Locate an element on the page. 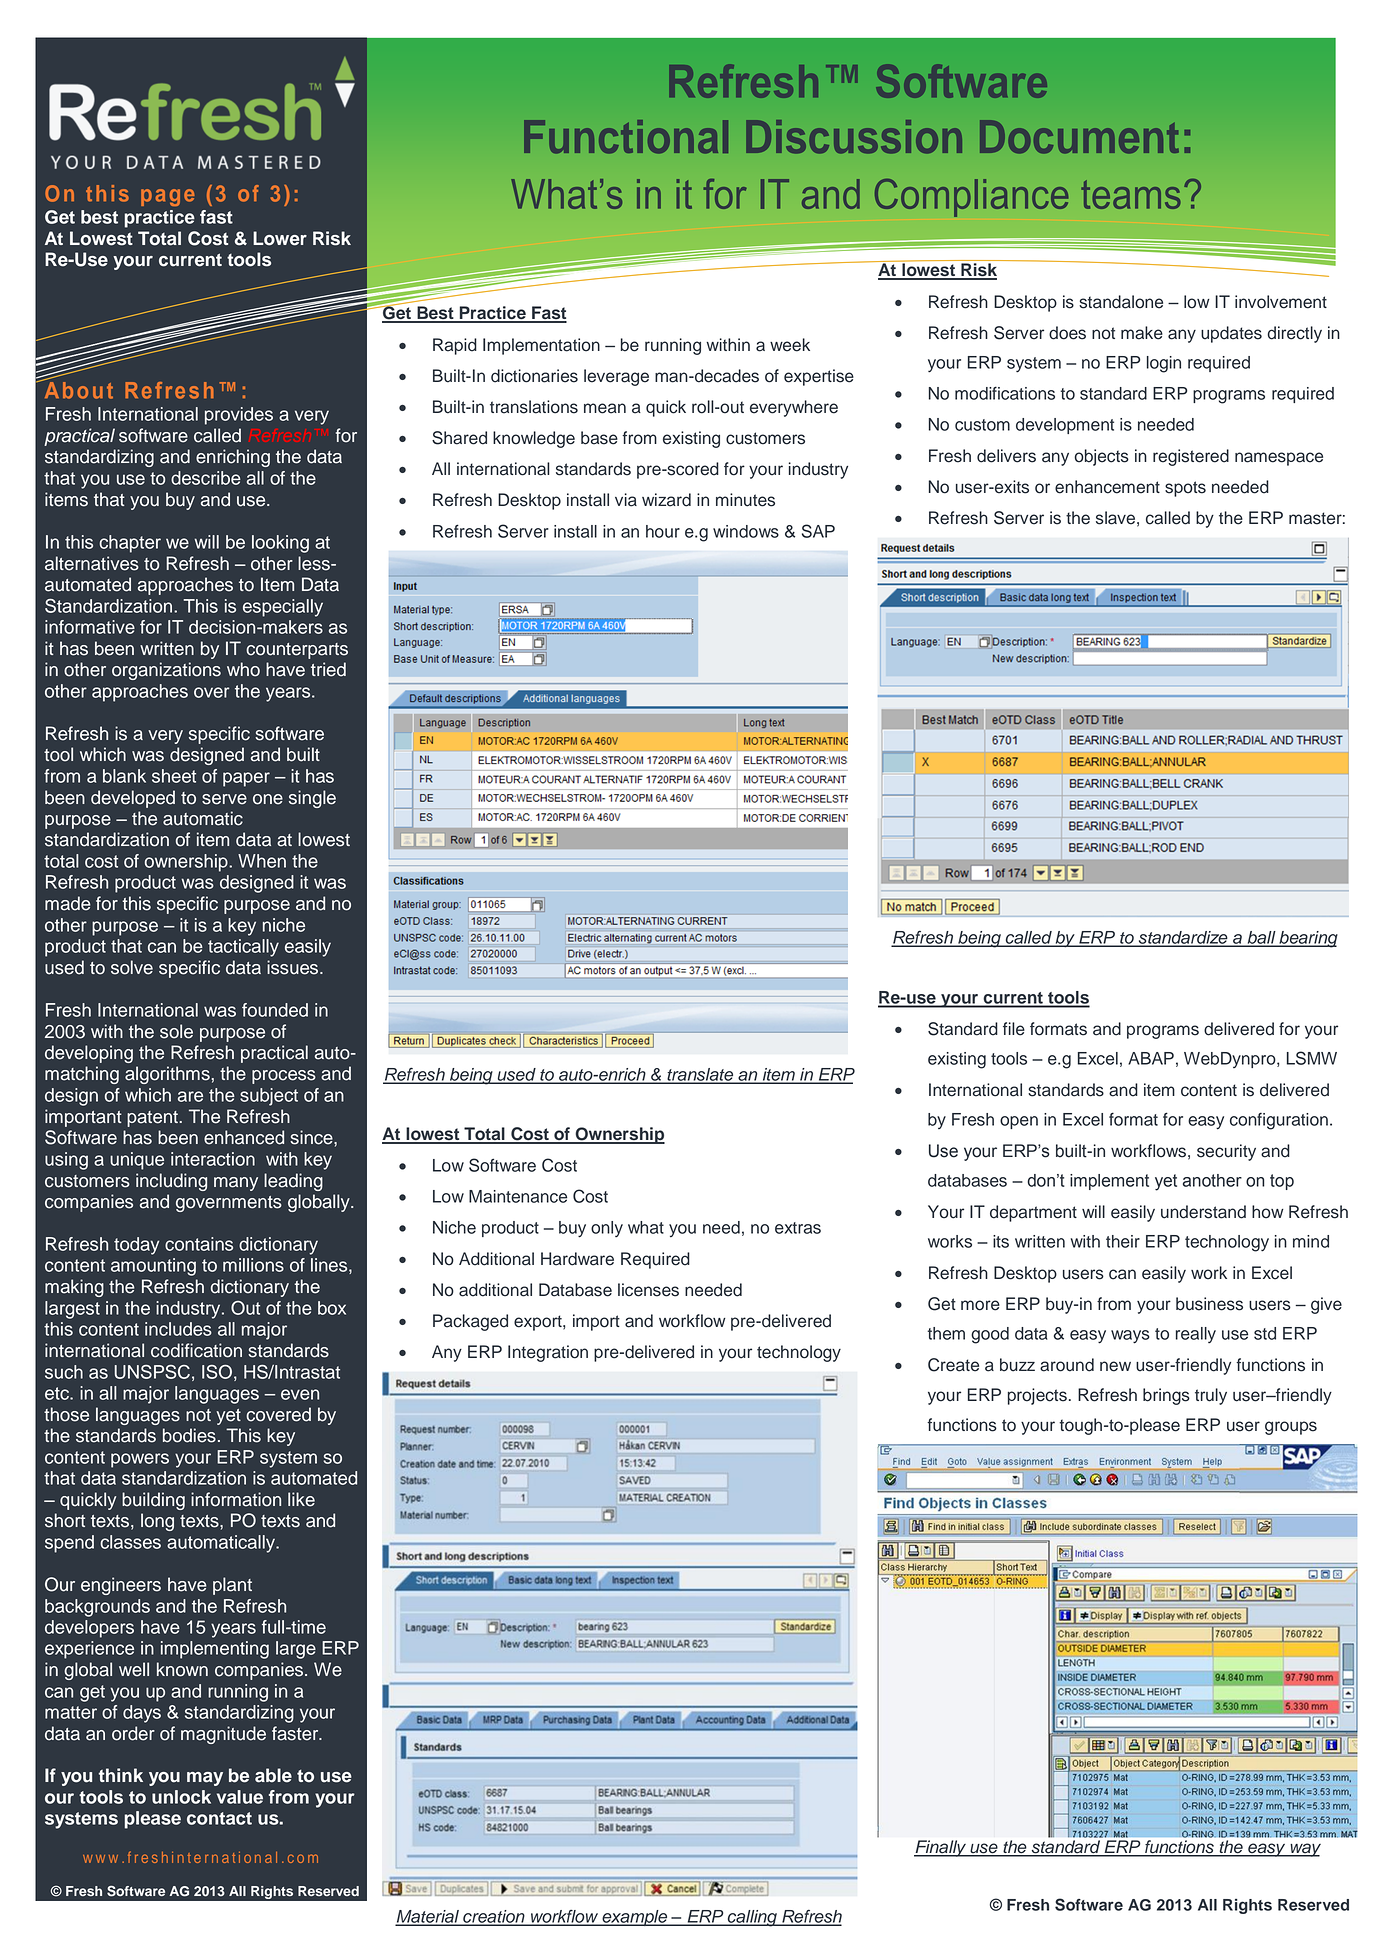 The image size is (1377, 1947). Integration is located at coordinates (548, 1353).
